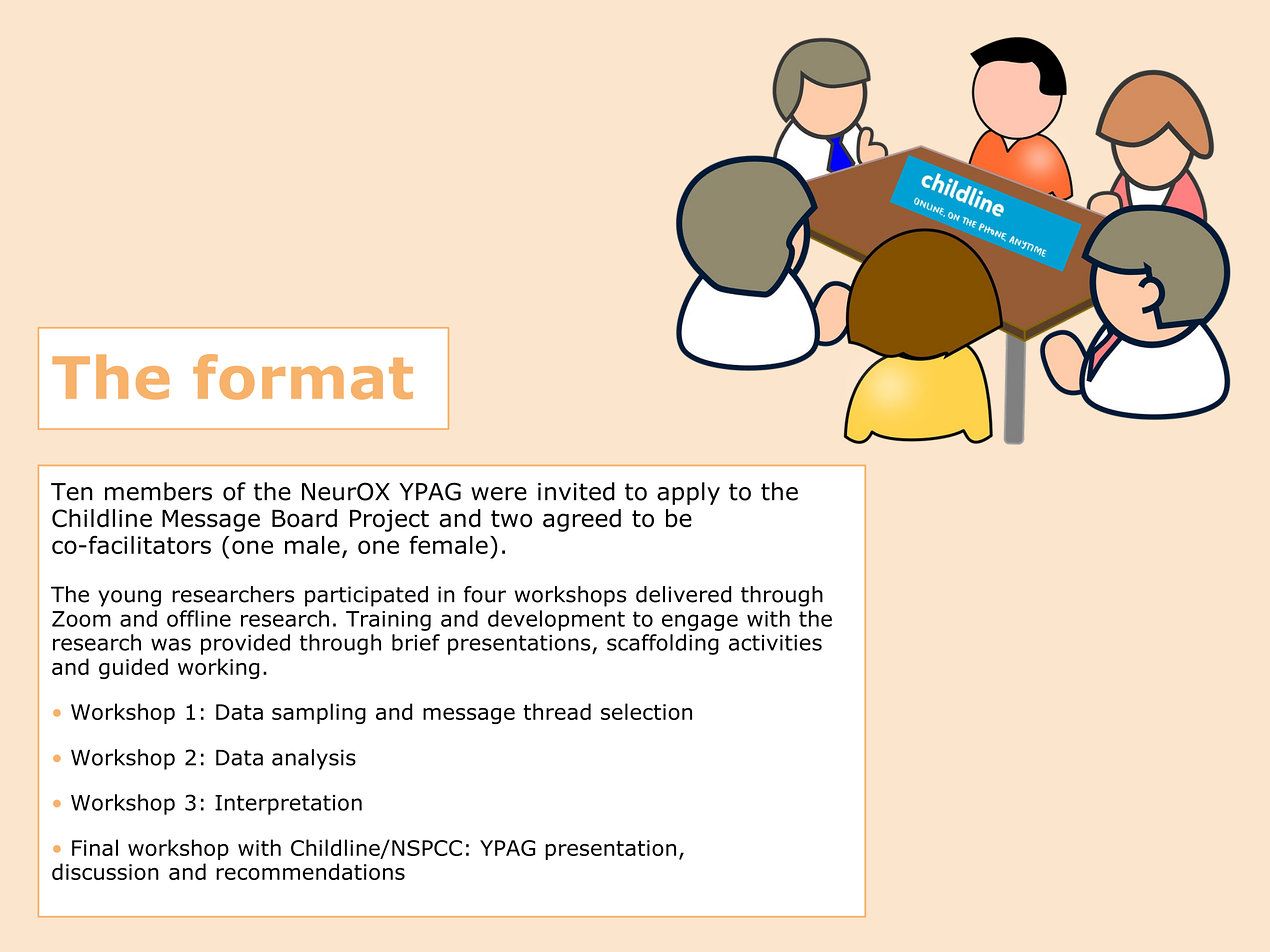 The width and height of the screenshot is (1270, 952). What do you see at coordinates (133, 668) in the screenshot?
I see `guided` at bounding box center [133, 668].
